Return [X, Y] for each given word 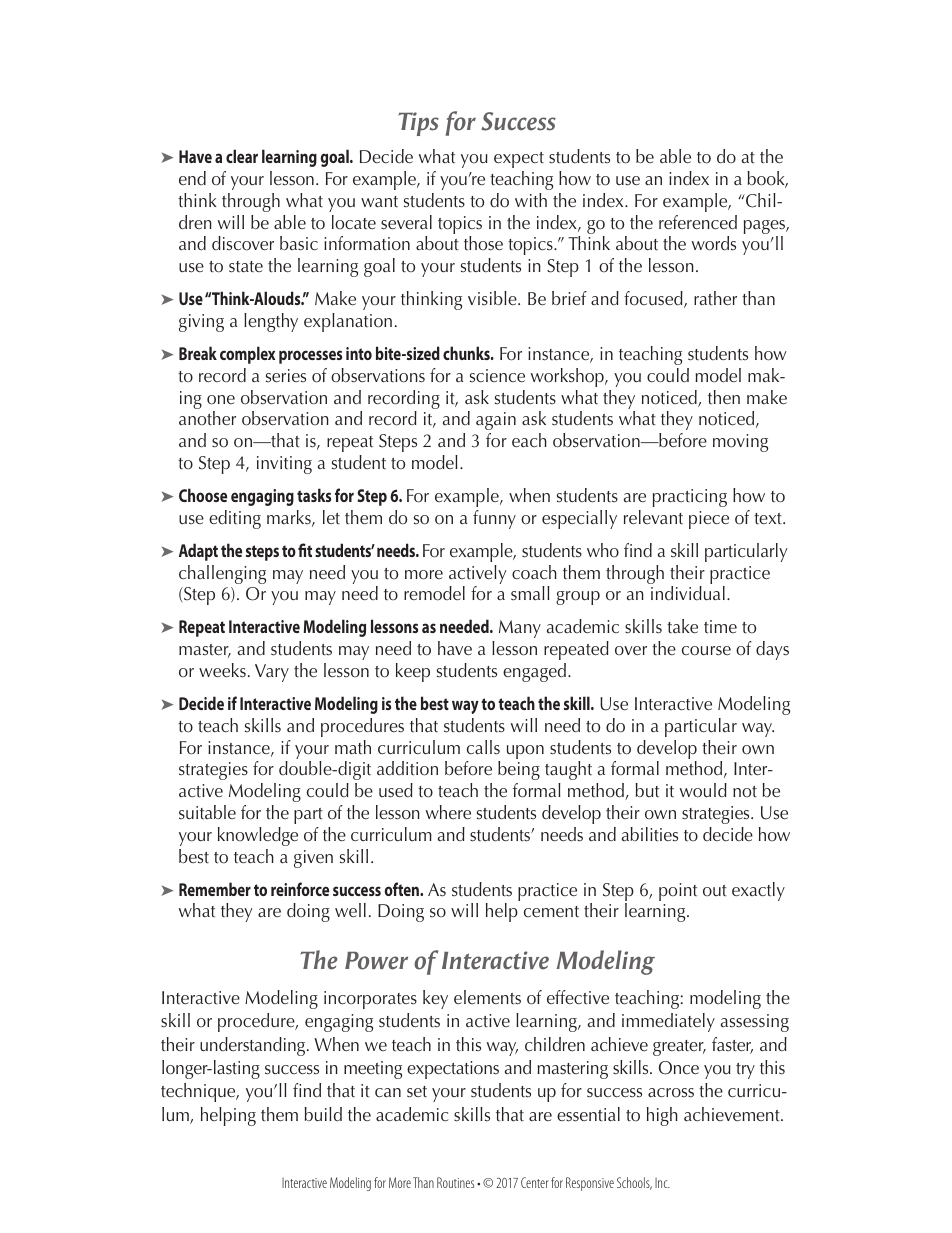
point [678, 892]
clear [242, 156]
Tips [418, 124]
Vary [272, 673]
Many [520, 629]
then [724, 397]
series [286, 376]
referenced [698, 222]
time [720, 627]
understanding [254, 1046]
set [417, 1092]
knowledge [258, 836]
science [497, 376]
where [448, 812]
